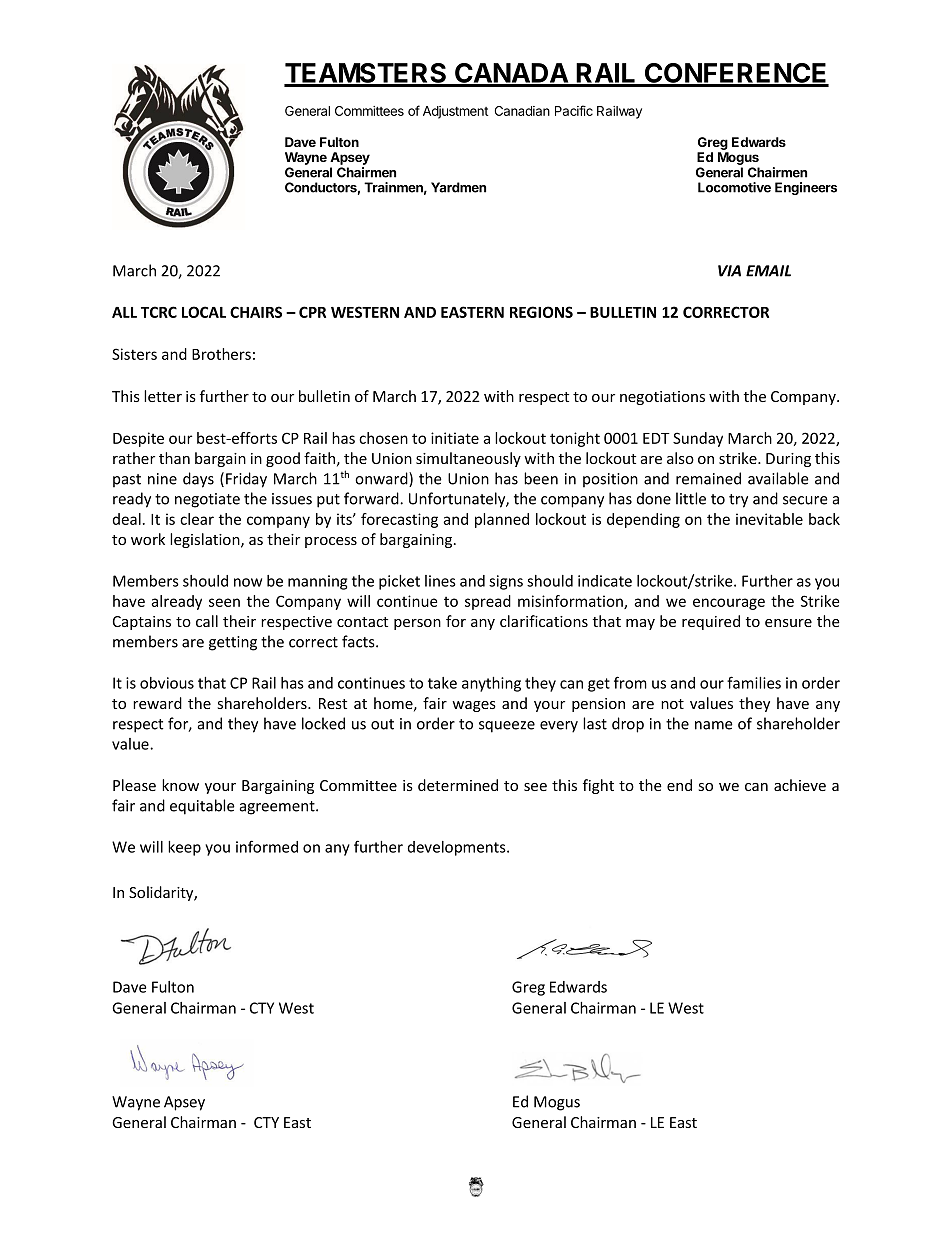  What do you see at coordinates (468, 459) in the document?
I see `simultaneously` at bounding box center [468, 459].
